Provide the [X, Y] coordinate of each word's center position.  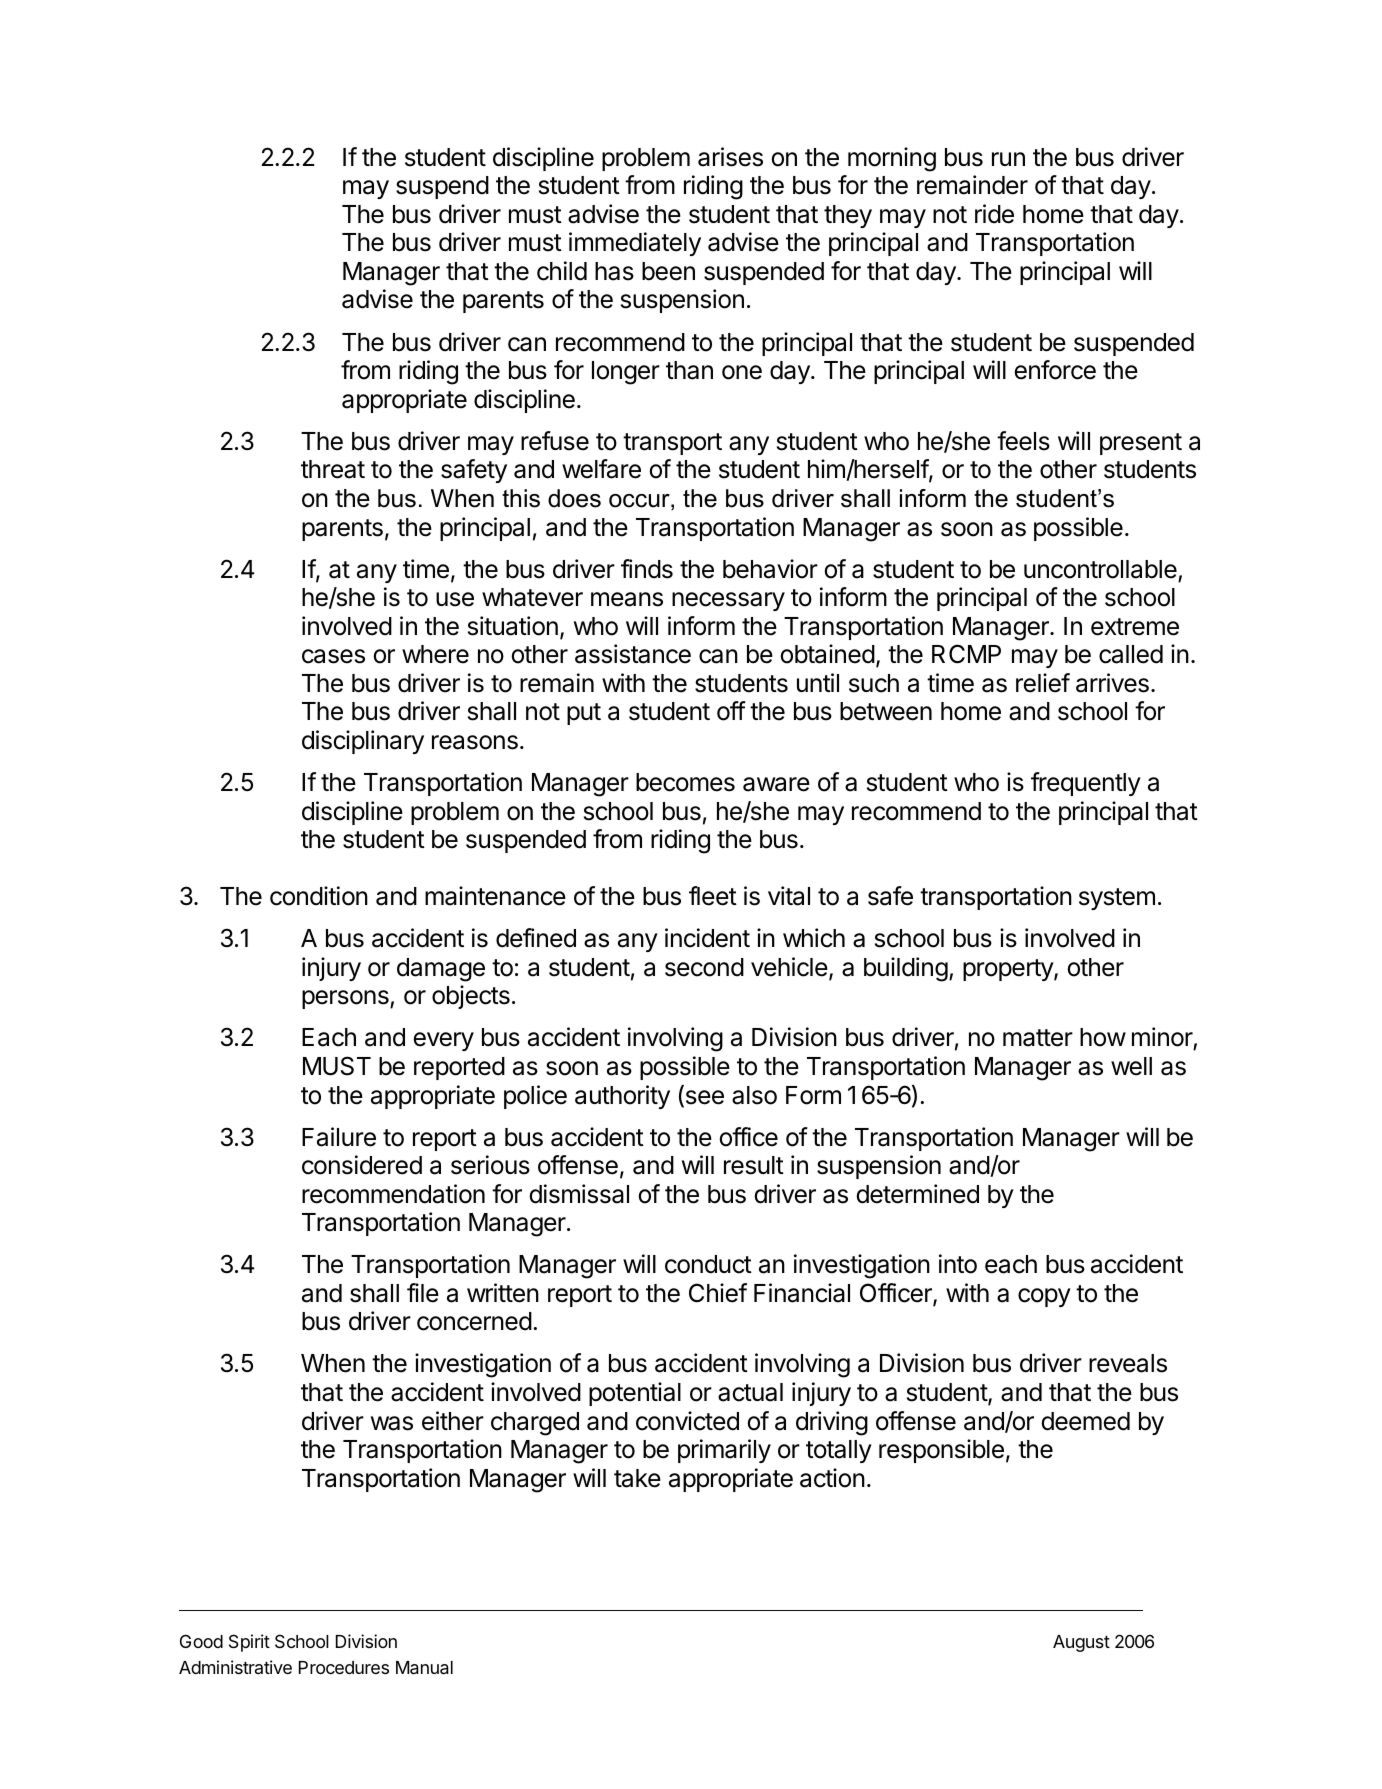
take [637, 1478]
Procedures [344, 1667]
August [1081, 1643]
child [562, 271]
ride [994, 214]
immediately [635, 244]
